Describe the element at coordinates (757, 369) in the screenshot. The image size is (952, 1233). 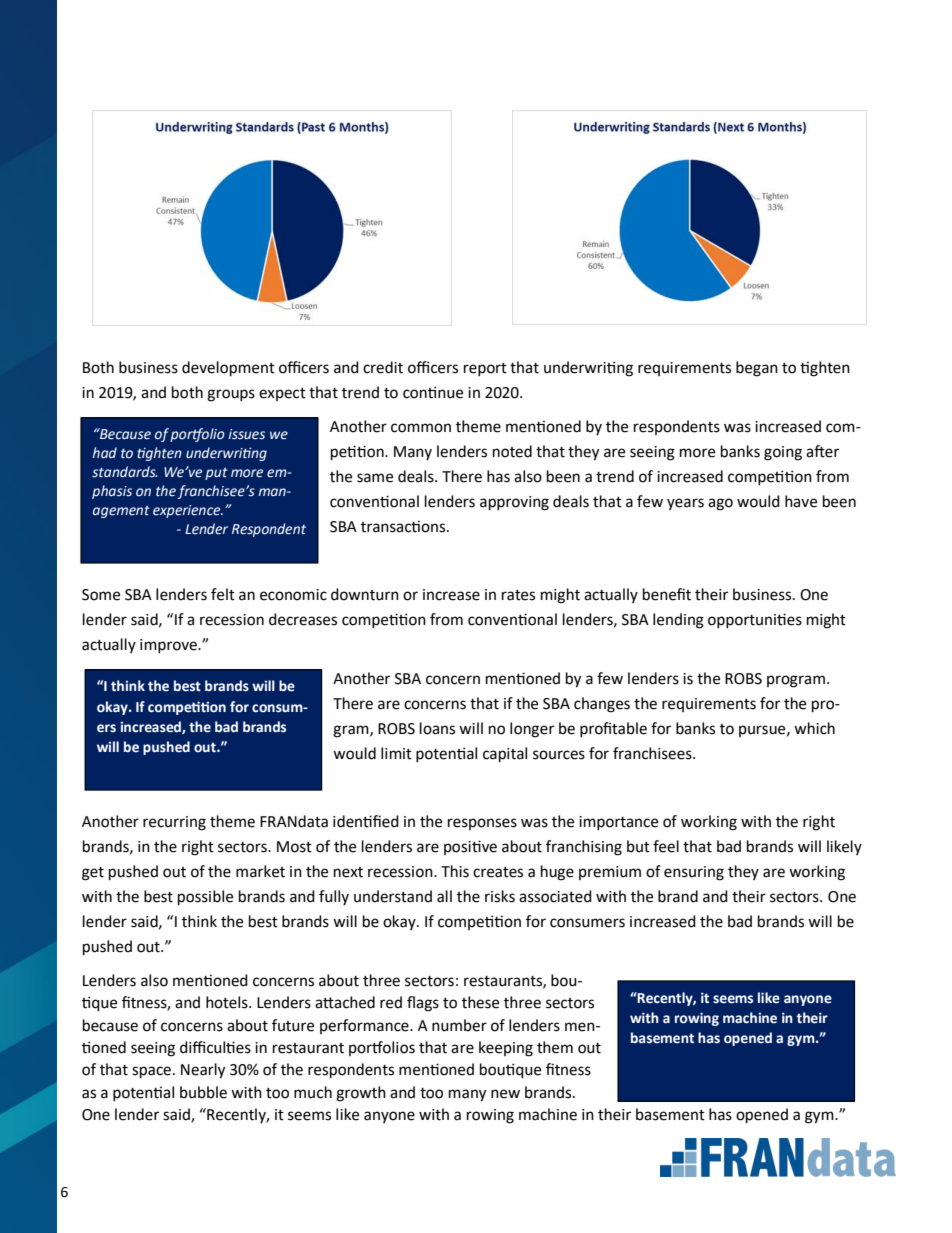
I see `began` at that location.
